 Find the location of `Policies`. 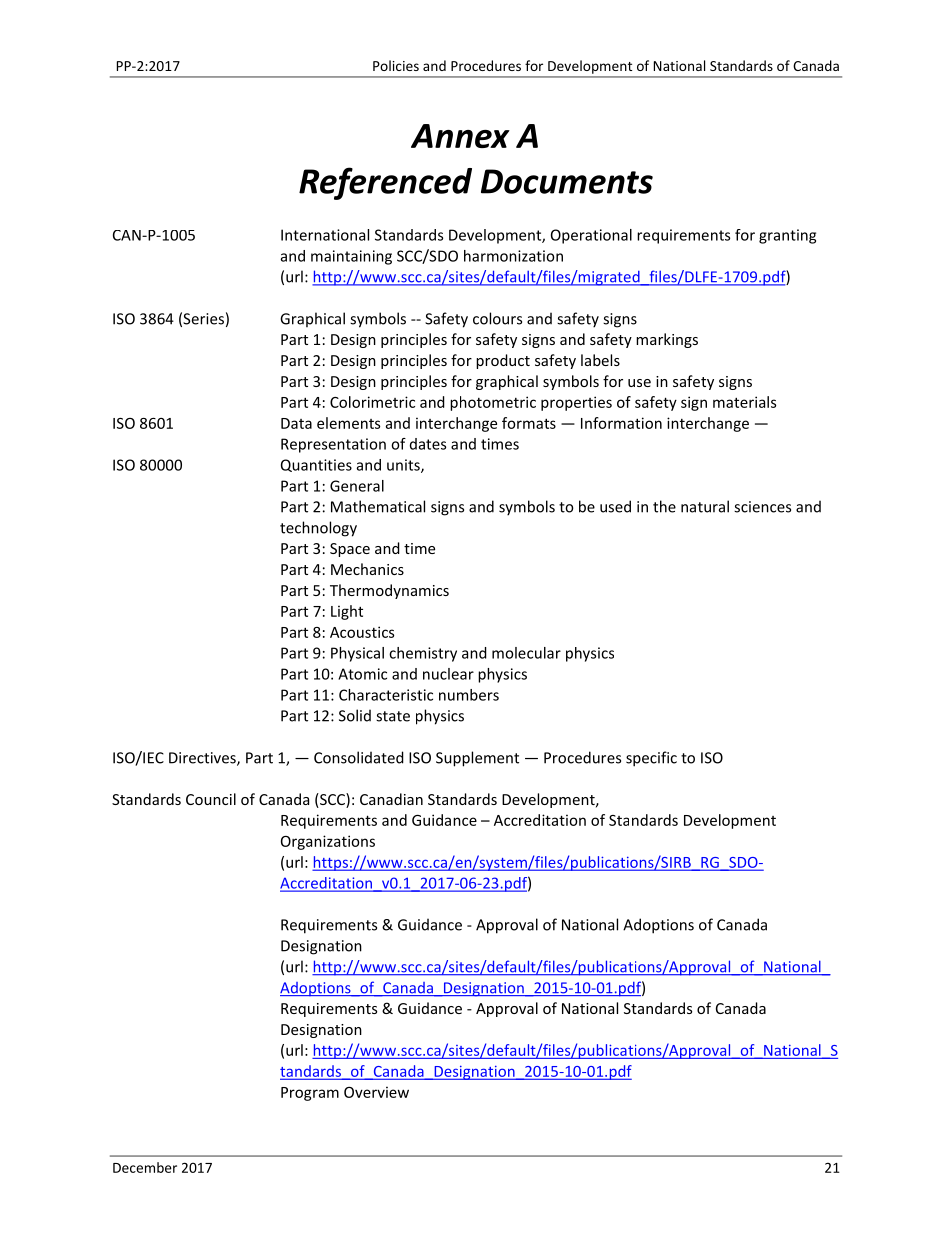

Policies is located at coordinates (396, 65).
